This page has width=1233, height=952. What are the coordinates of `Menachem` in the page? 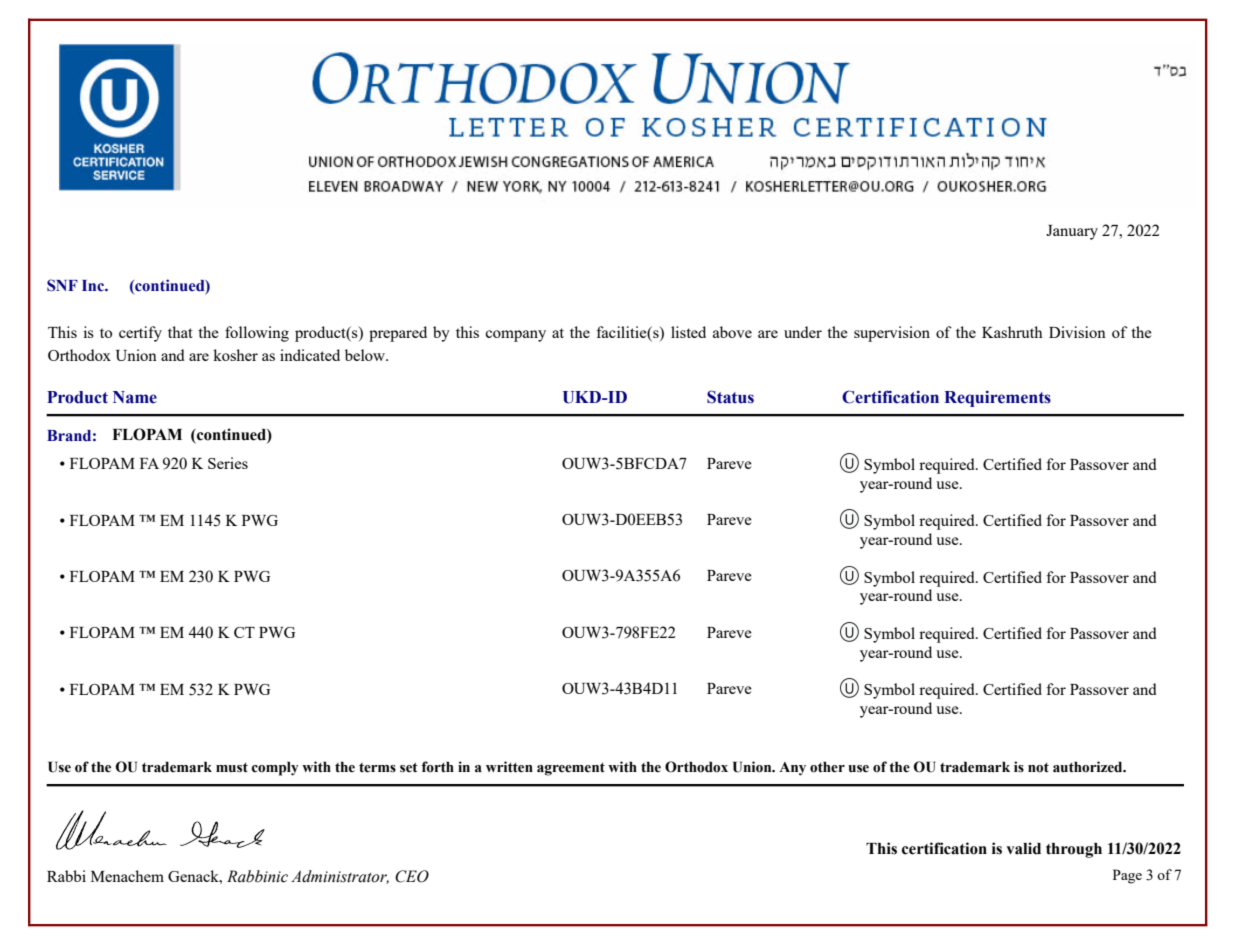 It's located at (127, 876).
